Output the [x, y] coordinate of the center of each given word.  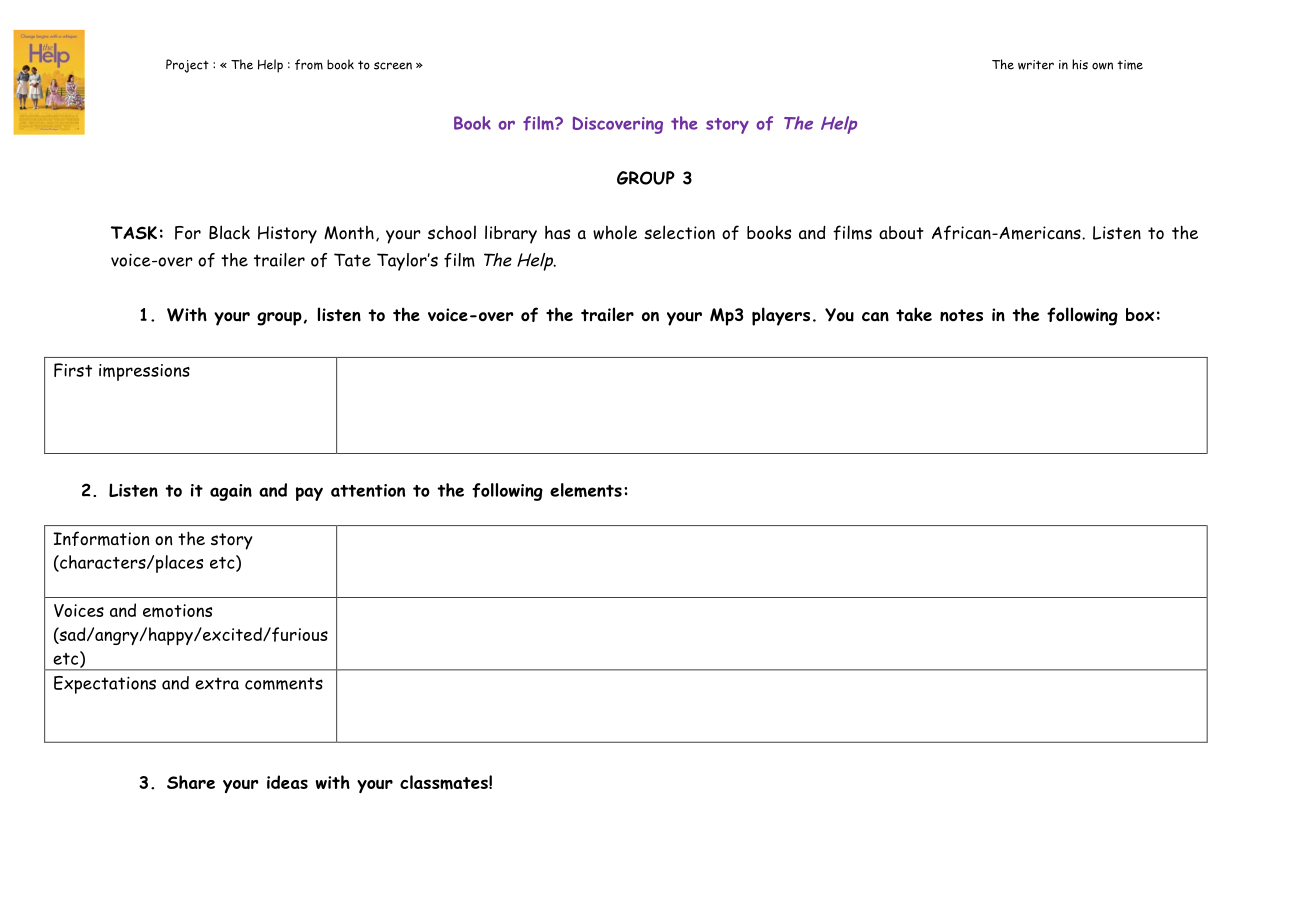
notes [961, 315]
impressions [144, 372]
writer [1036, 65]
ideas [287, 782]
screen [393, 66]
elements [586, 490]
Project [187, 66]
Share [191, 782]
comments [284, 683]
